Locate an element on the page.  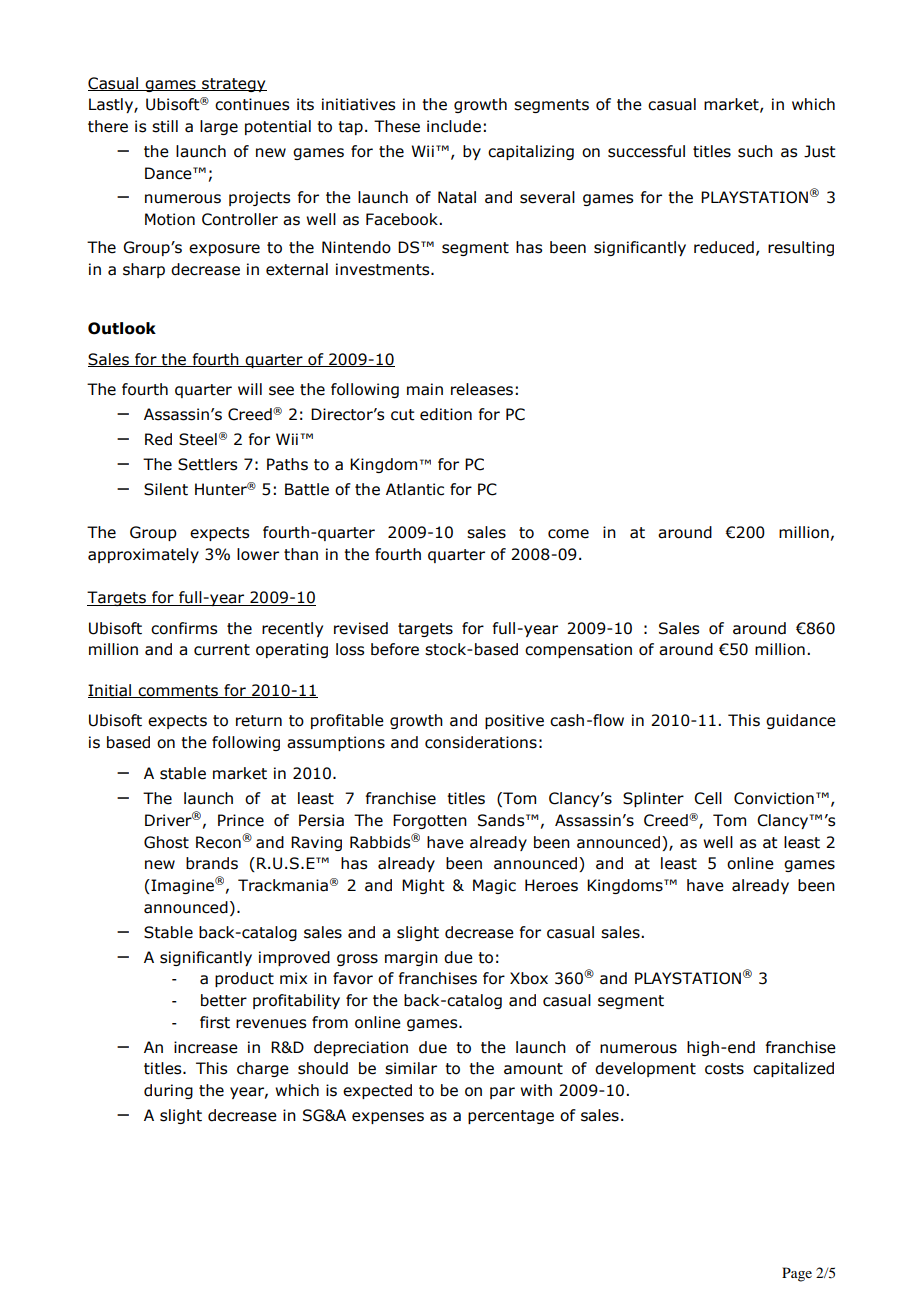
reduced is located at coordinates (724, 247).
